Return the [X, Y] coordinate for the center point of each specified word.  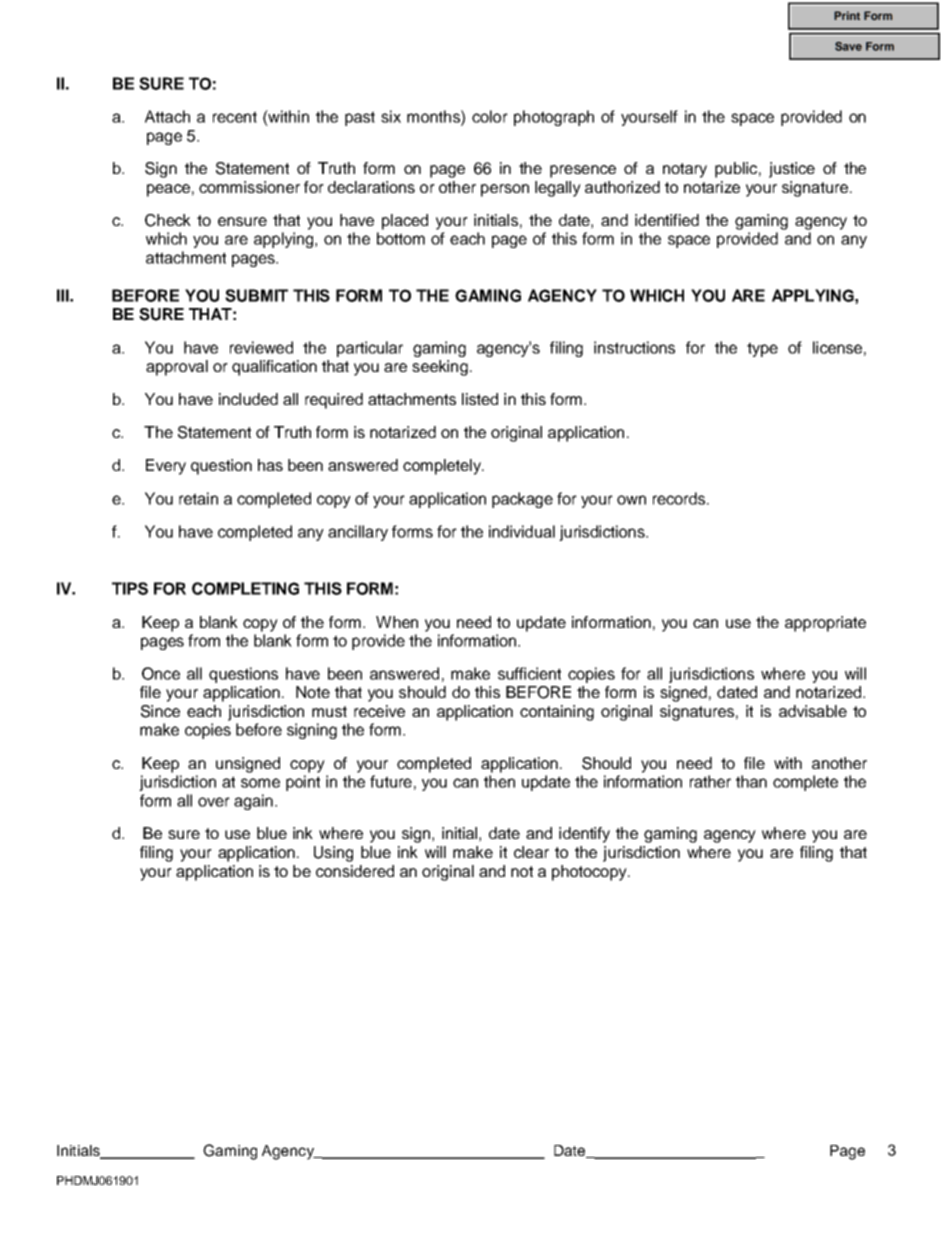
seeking [440, 368]
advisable [813, 711]
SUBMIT [256, 295]
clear [531, 852]
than [751, 781]
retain [198, 498]
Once [161, 673]
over [214, 802]
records [680, 498]
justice [792, 170]
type [762, 349]
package [522, 500]
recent [235, 117]
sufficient [529, 673]
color [490, 116]
